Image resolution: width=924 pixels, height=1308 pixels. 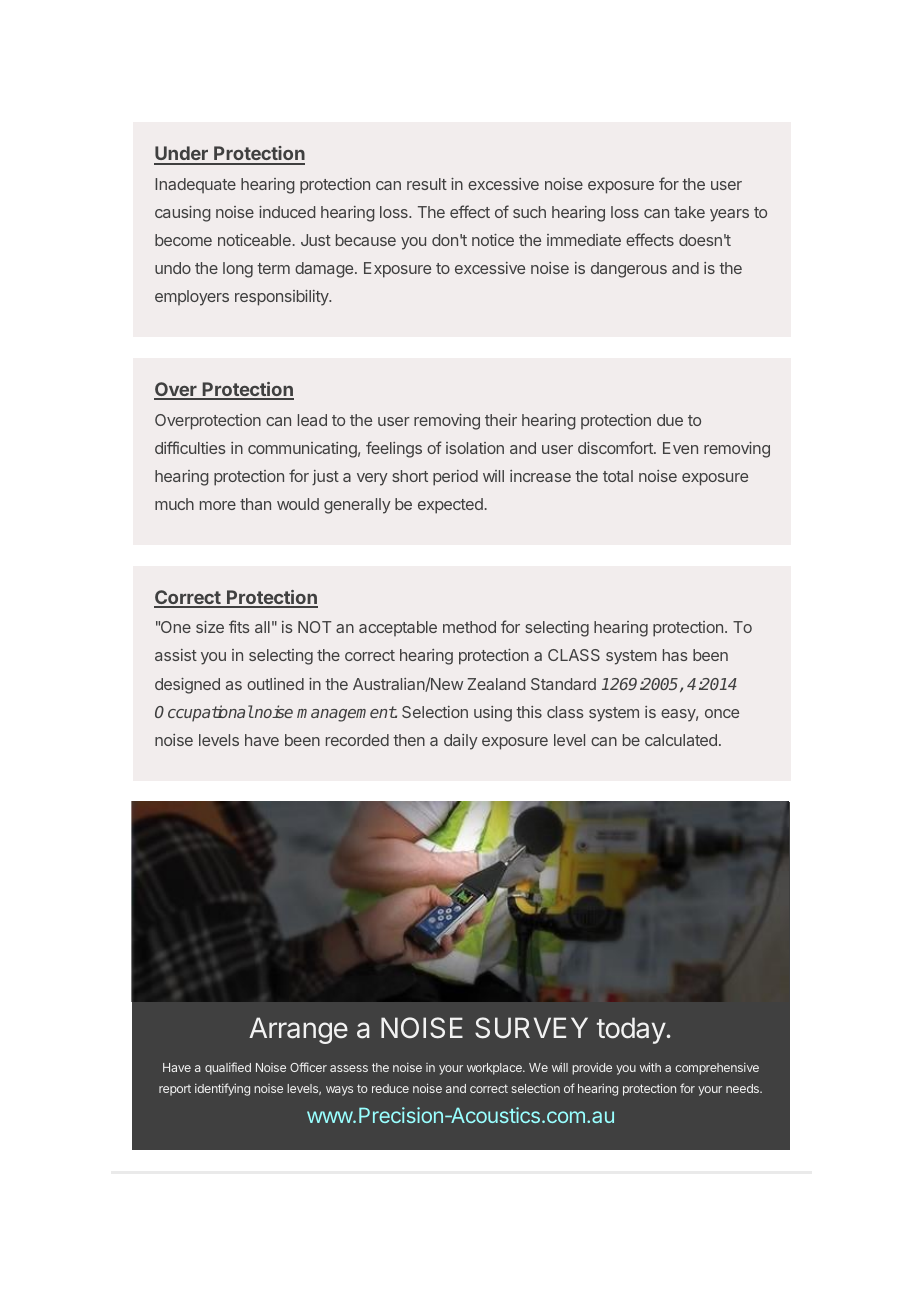 What do you see at coordinates (469, 627) in the screenshot?
I see `method` at bounding box center [469, 627].
